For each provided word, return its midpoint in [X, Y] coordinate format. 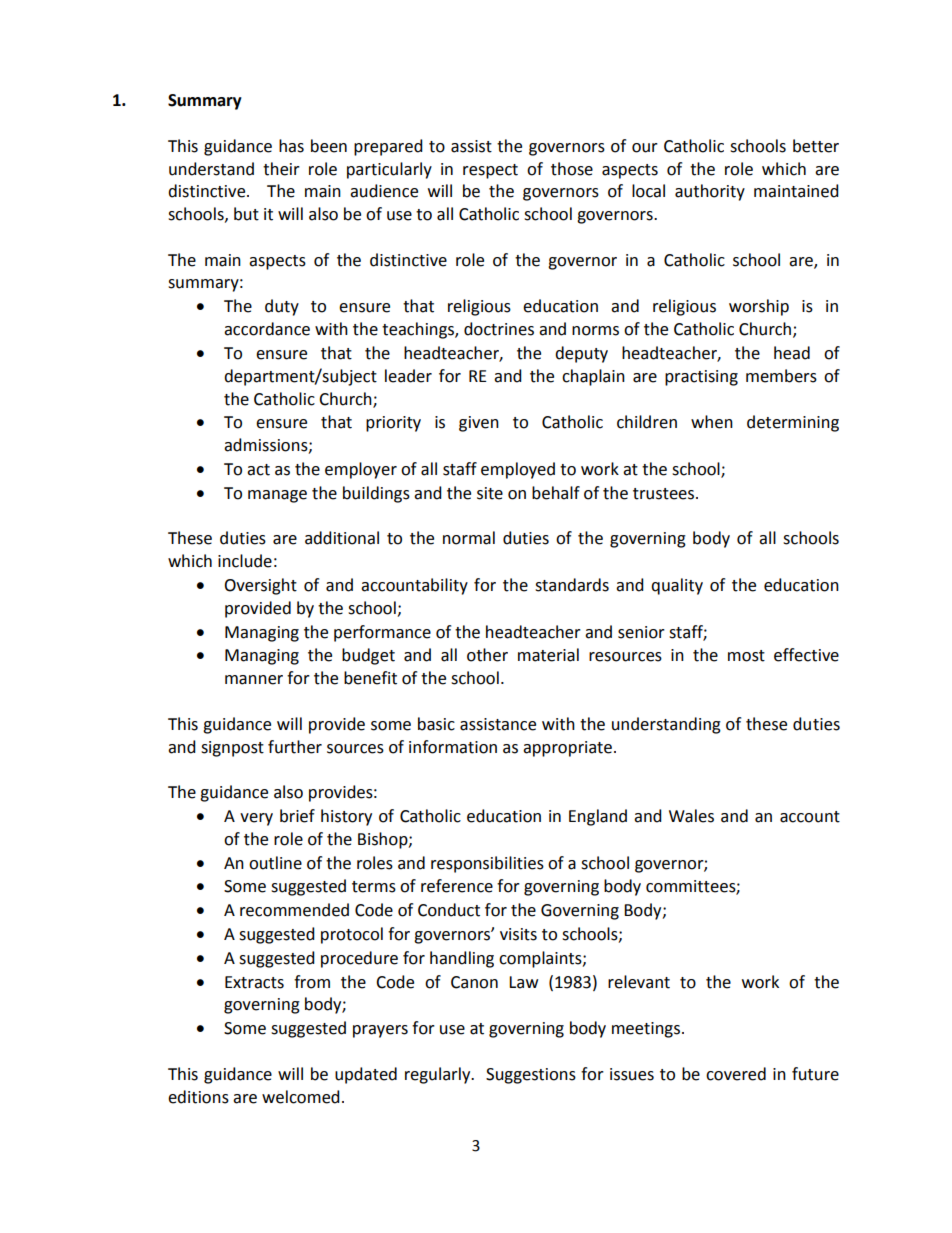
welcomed [301, 1097]
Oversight [260, 586]
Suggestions [531, 1076]
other [487, 655]
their [281, 169]
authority [710, 192]
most [746, 656]
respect [490, 171]
